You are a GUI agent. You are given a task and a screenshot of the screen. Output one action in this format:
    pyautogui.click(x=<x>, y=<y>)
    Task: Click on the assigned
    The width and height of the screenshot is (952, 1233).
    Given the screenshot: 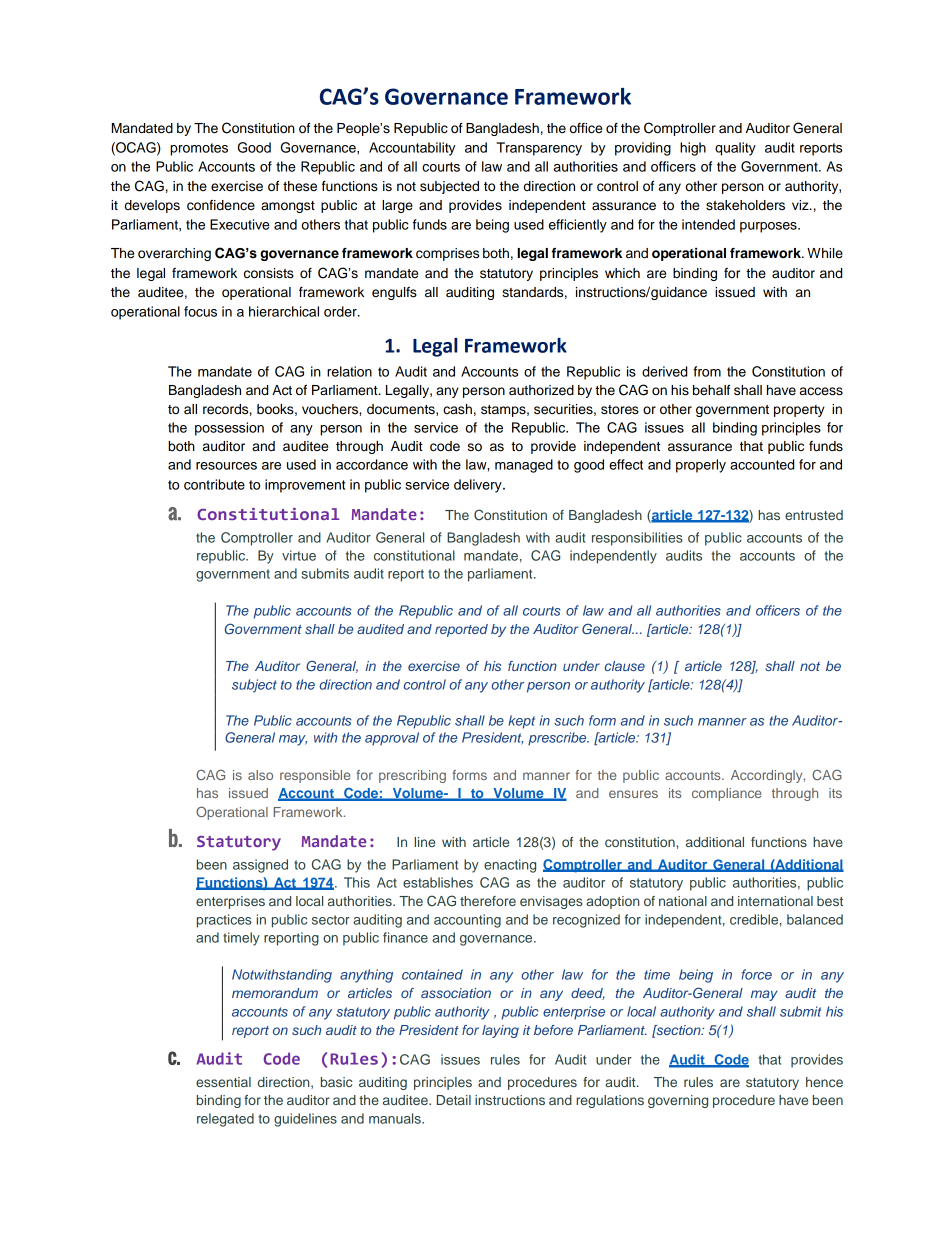 What is the action you would take?
    pyautogui.click(x=260, y=866)
